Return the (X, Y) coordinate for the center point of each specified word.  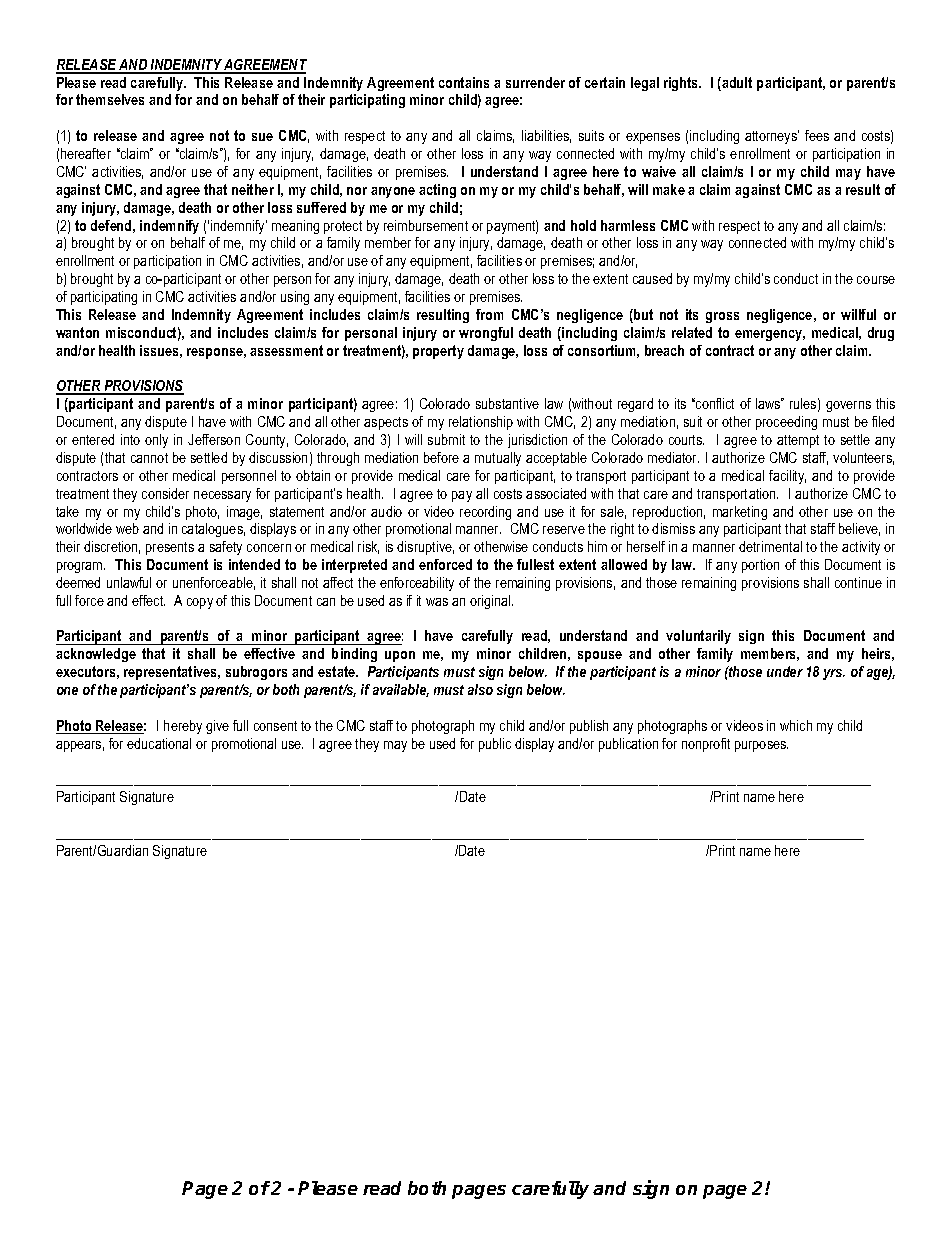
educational (159, 743)
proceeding (786, 423)
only (156, 441)
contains (464, 82)
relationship (481, 423)
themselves (110, 99)
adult (736, 84)
